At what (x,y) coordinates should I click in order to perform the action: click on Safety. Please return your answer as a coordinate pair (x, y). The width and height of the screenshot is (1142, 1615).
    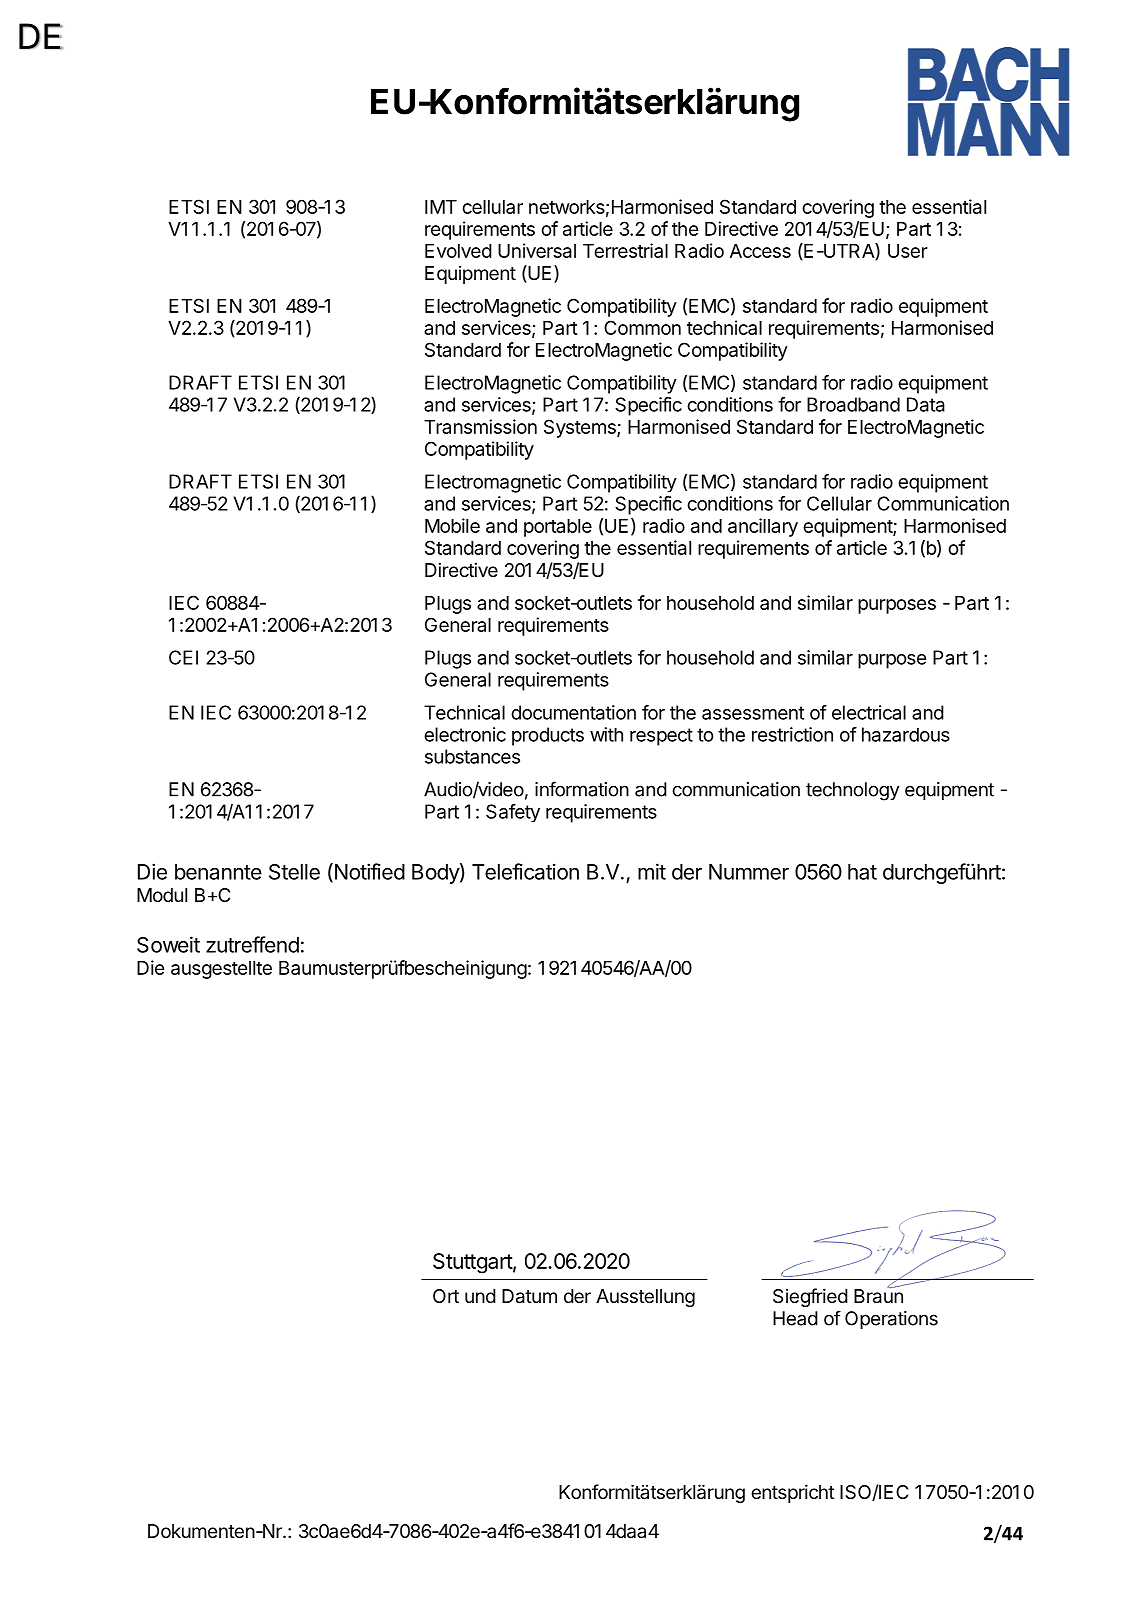
    Looking at the image, I should click on (513, 813).
